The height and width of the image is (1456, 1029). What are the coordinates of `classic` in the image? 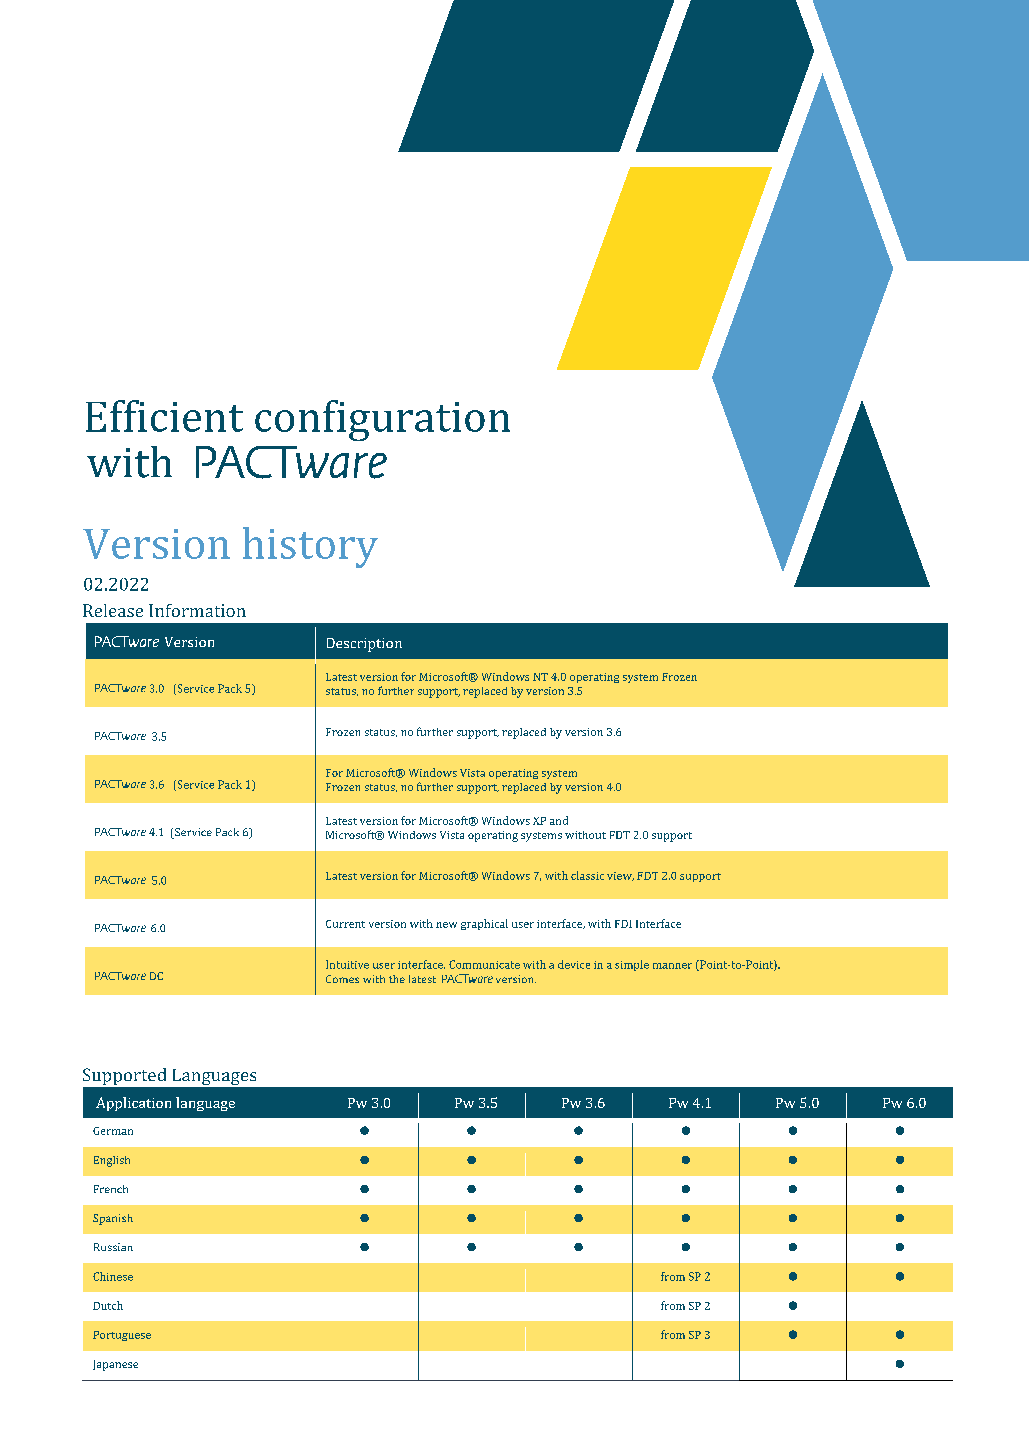 It's located at (587, 875).
